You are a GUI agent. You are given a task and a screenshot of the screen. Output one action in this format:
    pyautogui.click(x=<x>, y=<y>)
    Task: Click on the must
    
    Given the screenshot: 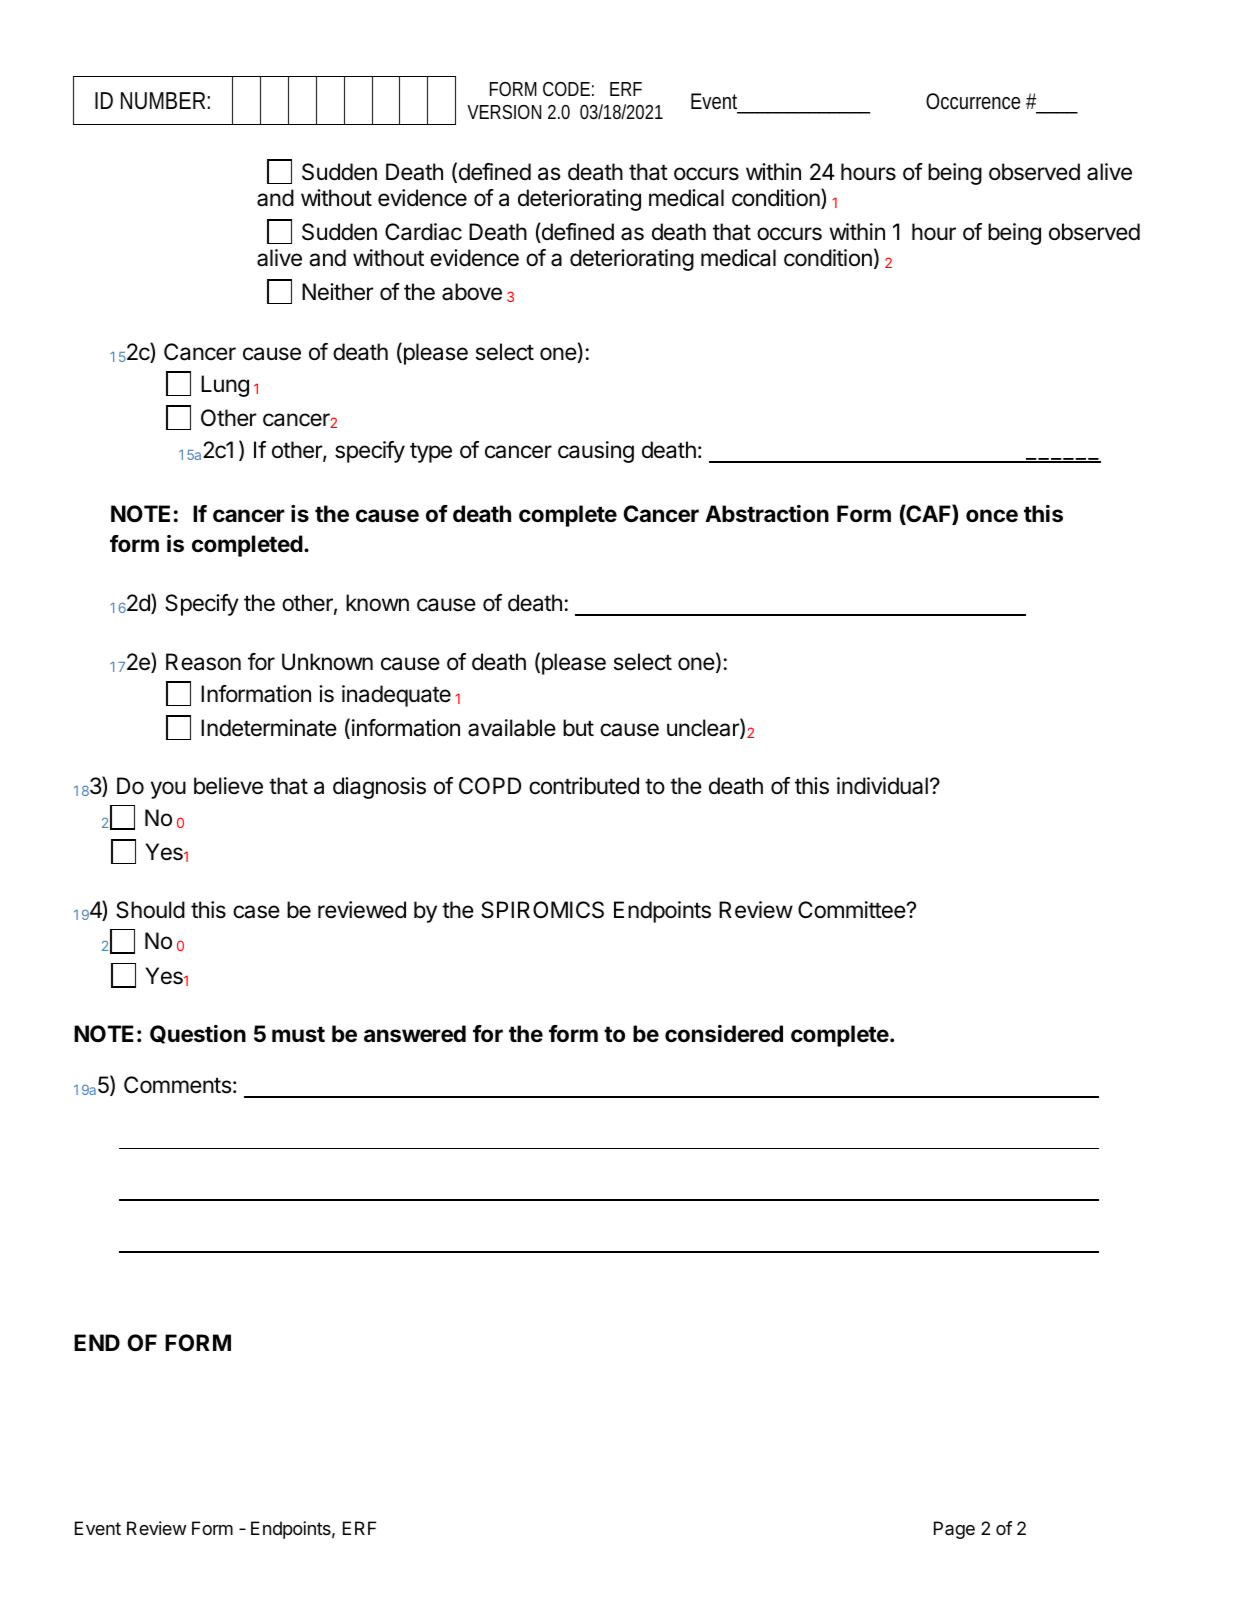 What is the action you would take?
    pyautogui.click(x=298, y=1034)
